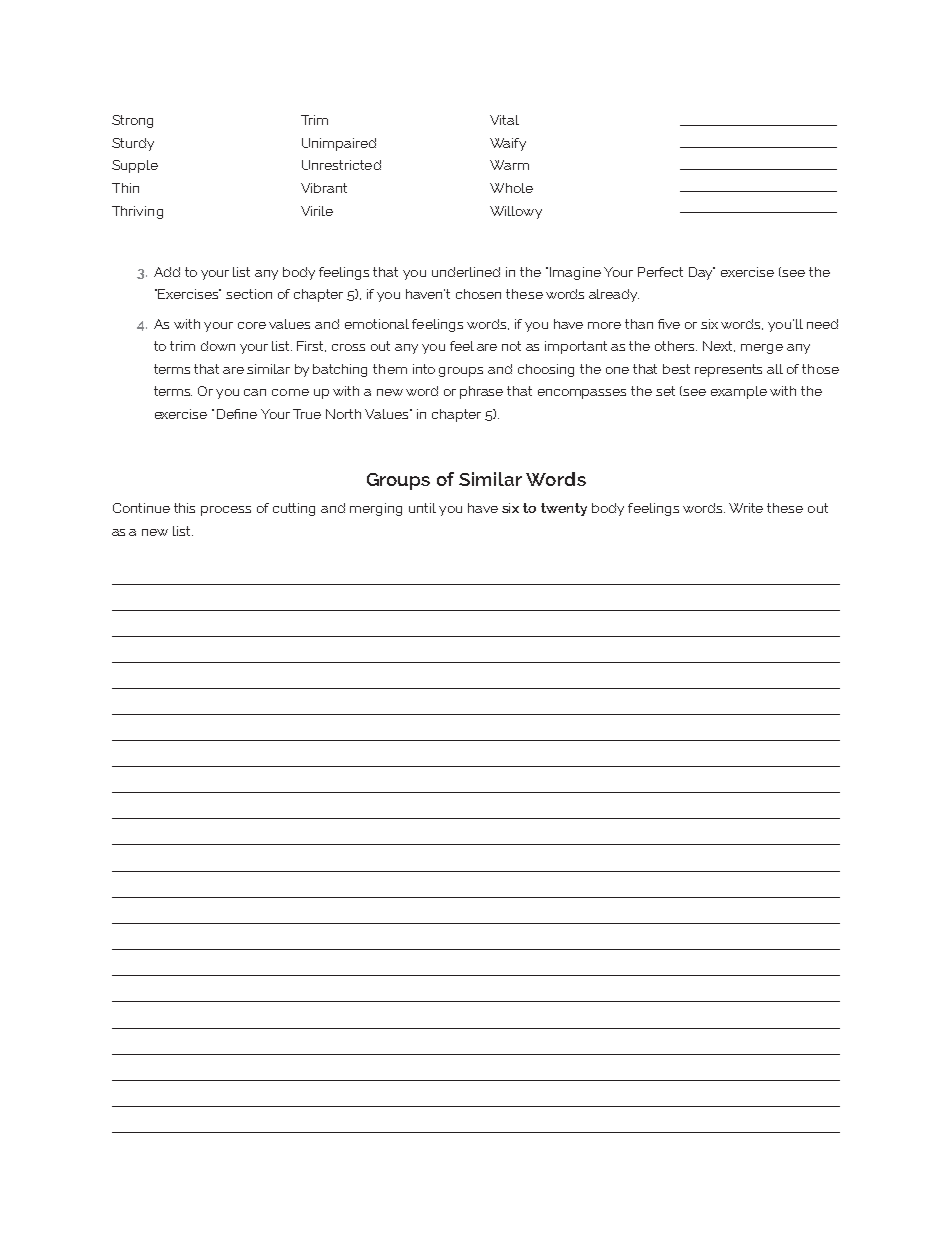  I want to click on can, so click(255, 392).
